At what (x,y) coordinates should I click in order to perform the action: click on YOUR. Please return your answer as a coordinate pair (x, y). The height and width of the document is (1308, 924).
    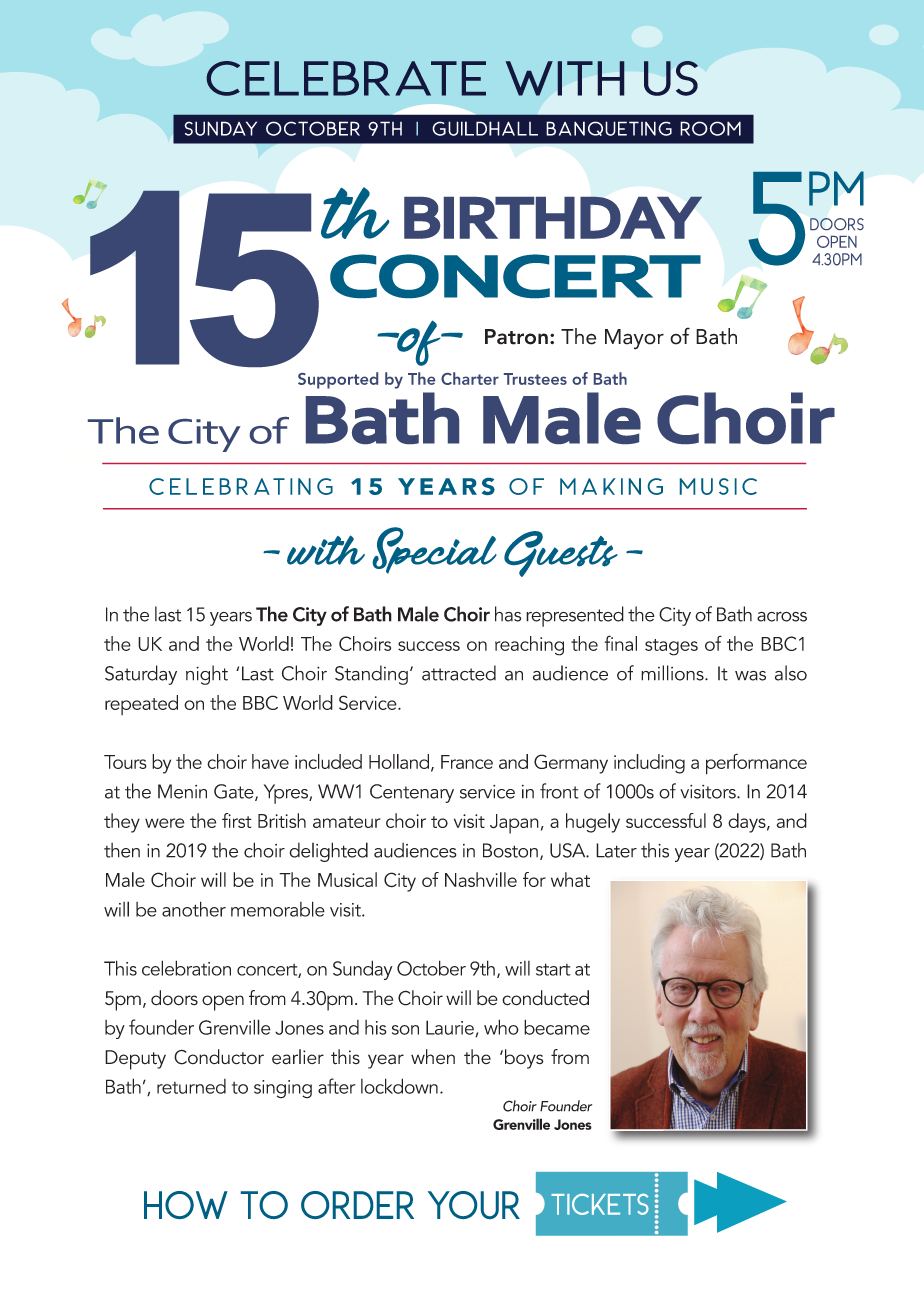
    Looking at the image, I should click on (474, 1205).
